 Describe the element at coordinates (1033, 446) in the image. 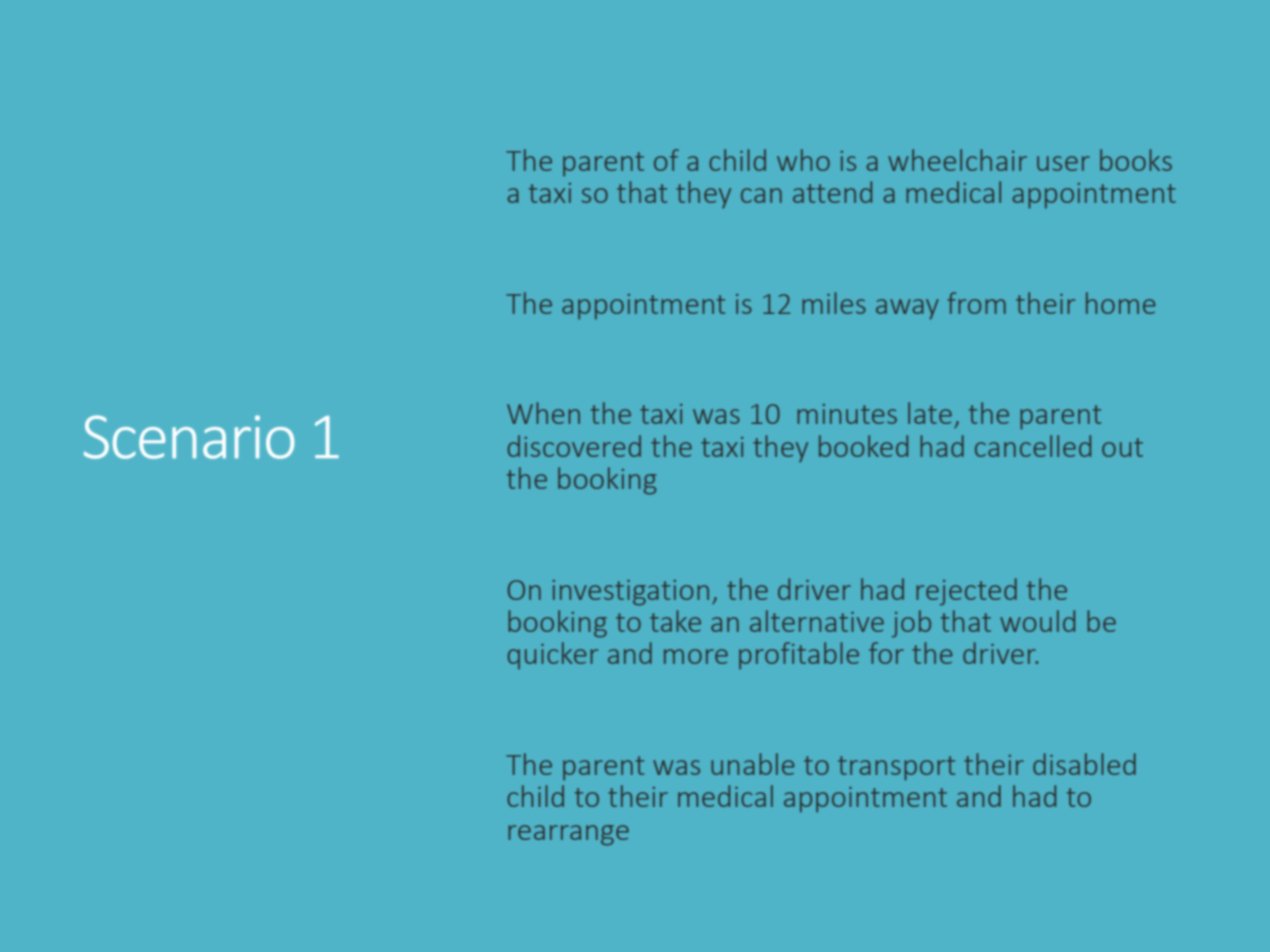

I see `cancelled` at that location.
